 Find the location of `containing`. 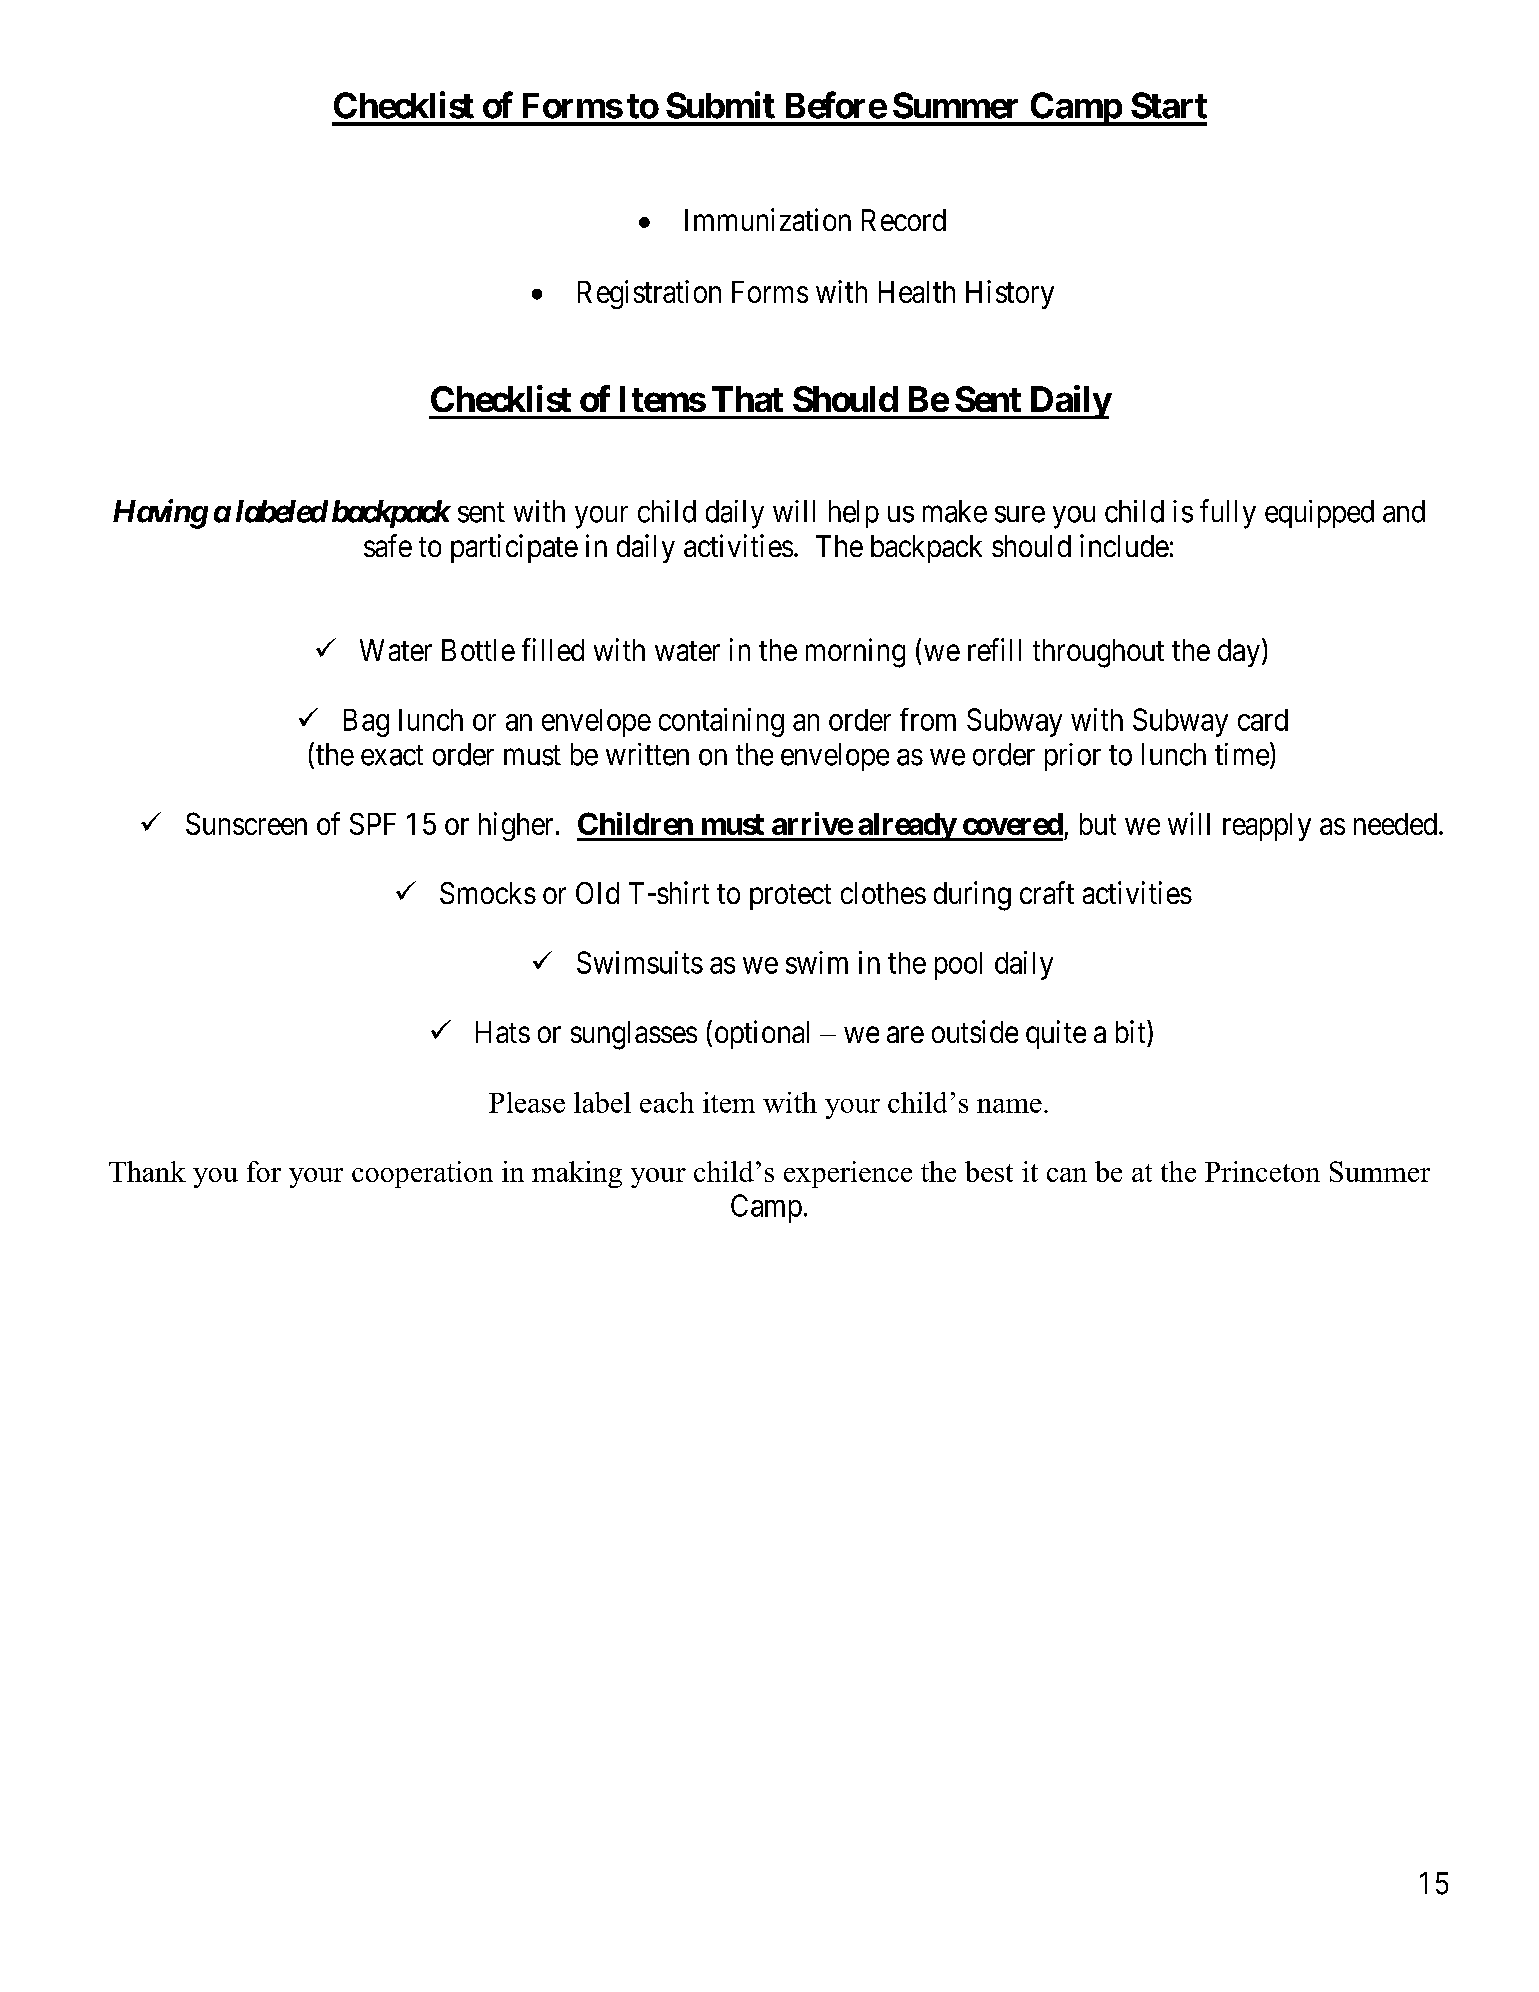

containing is located at coordinates (721, 722).
